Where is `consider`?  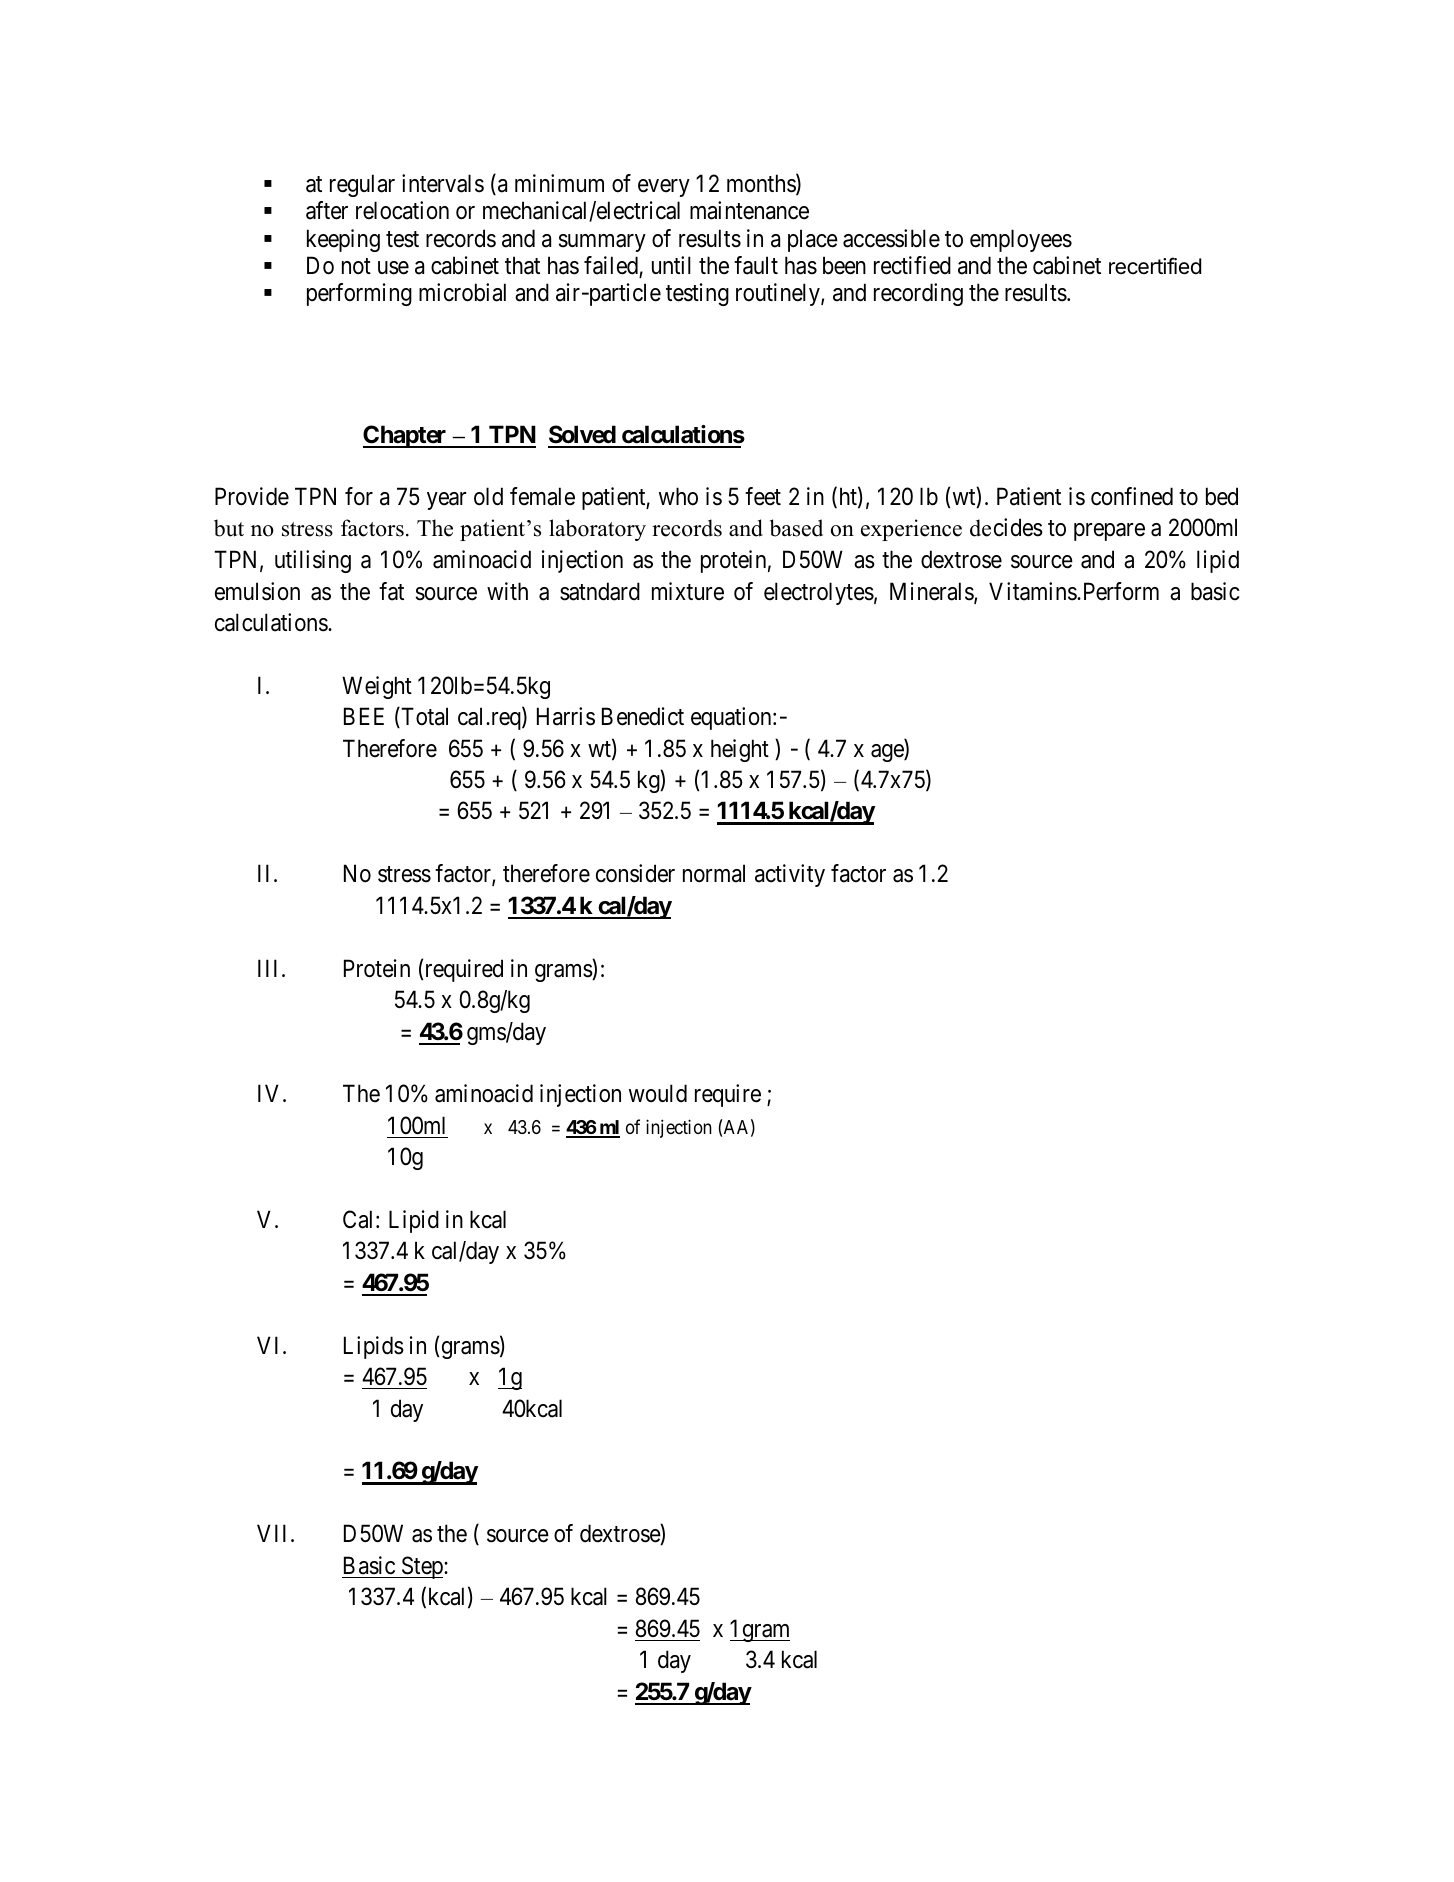 consider is located at coordinates (635, 873).
